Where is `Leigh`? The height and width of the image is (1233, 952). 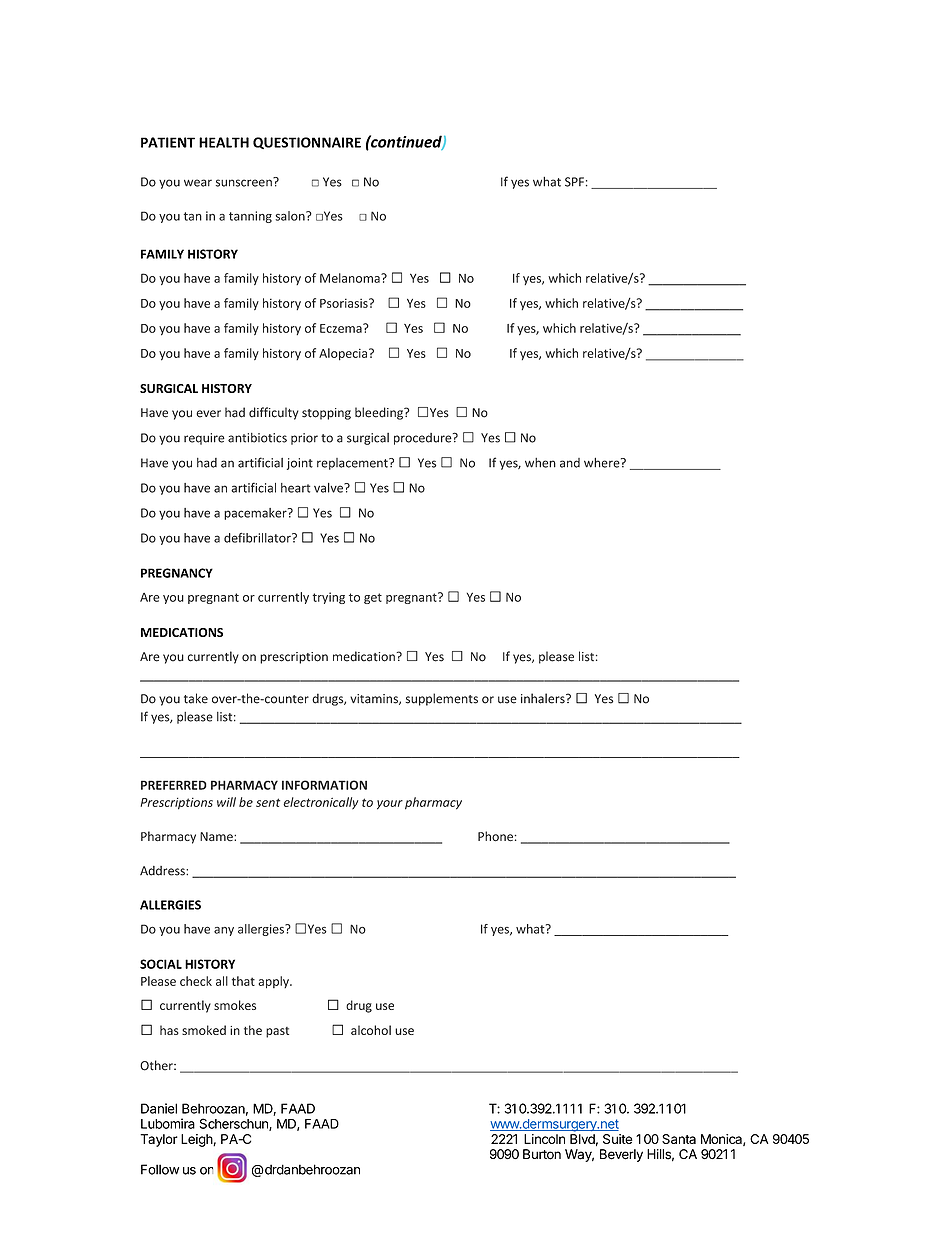
Leigh is located at coordinates (197, 1140).
